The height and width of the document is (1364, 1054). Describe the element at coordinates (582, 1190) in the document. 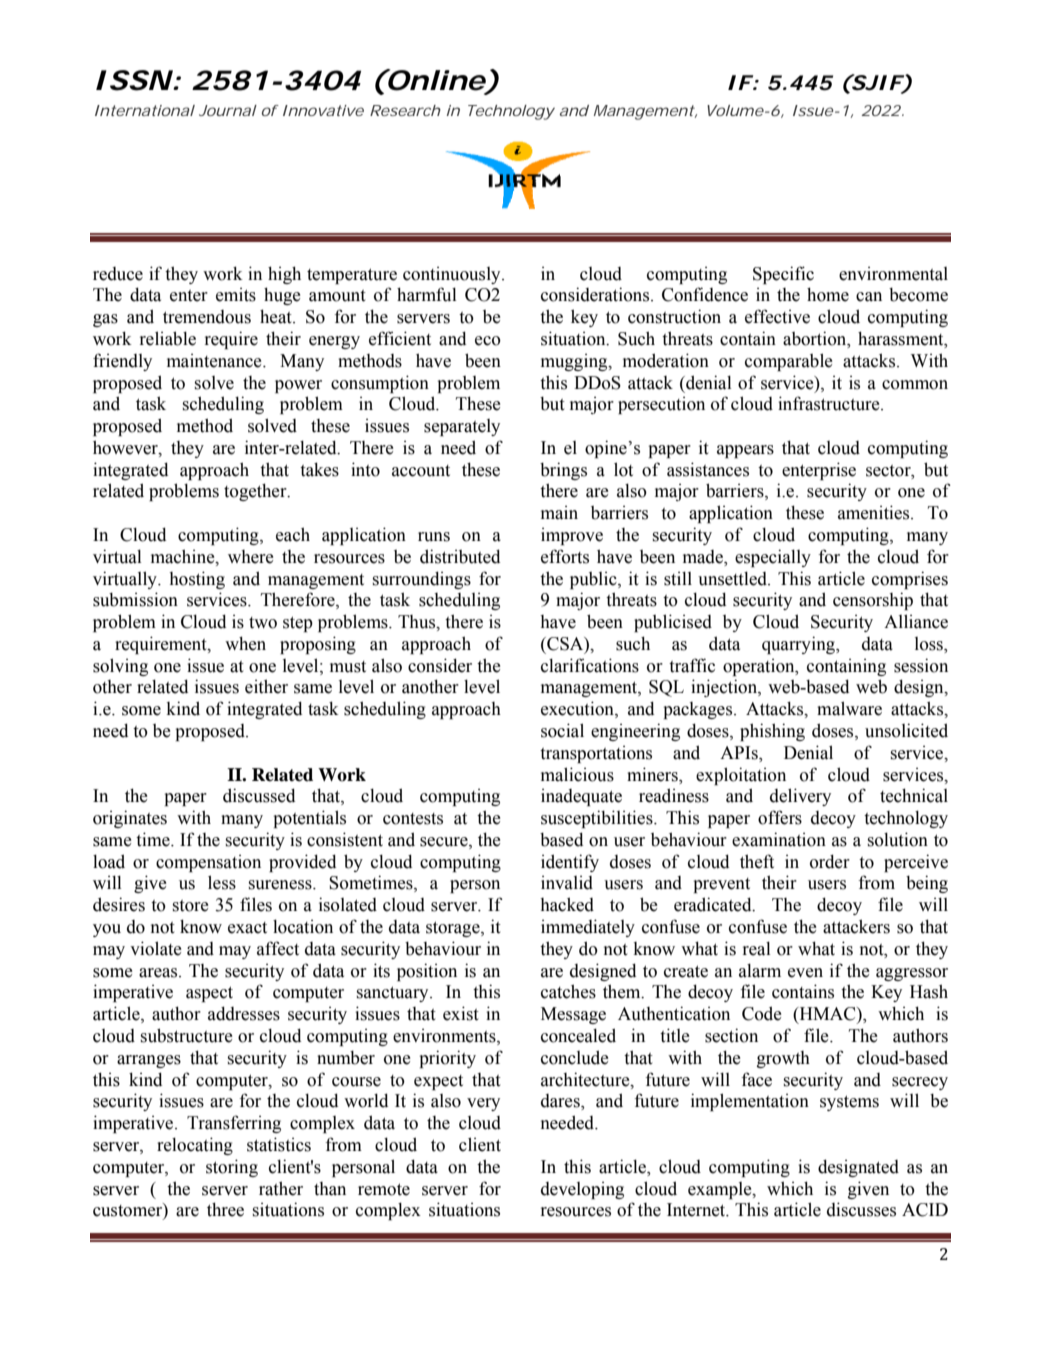

I see `developing` at that location.
